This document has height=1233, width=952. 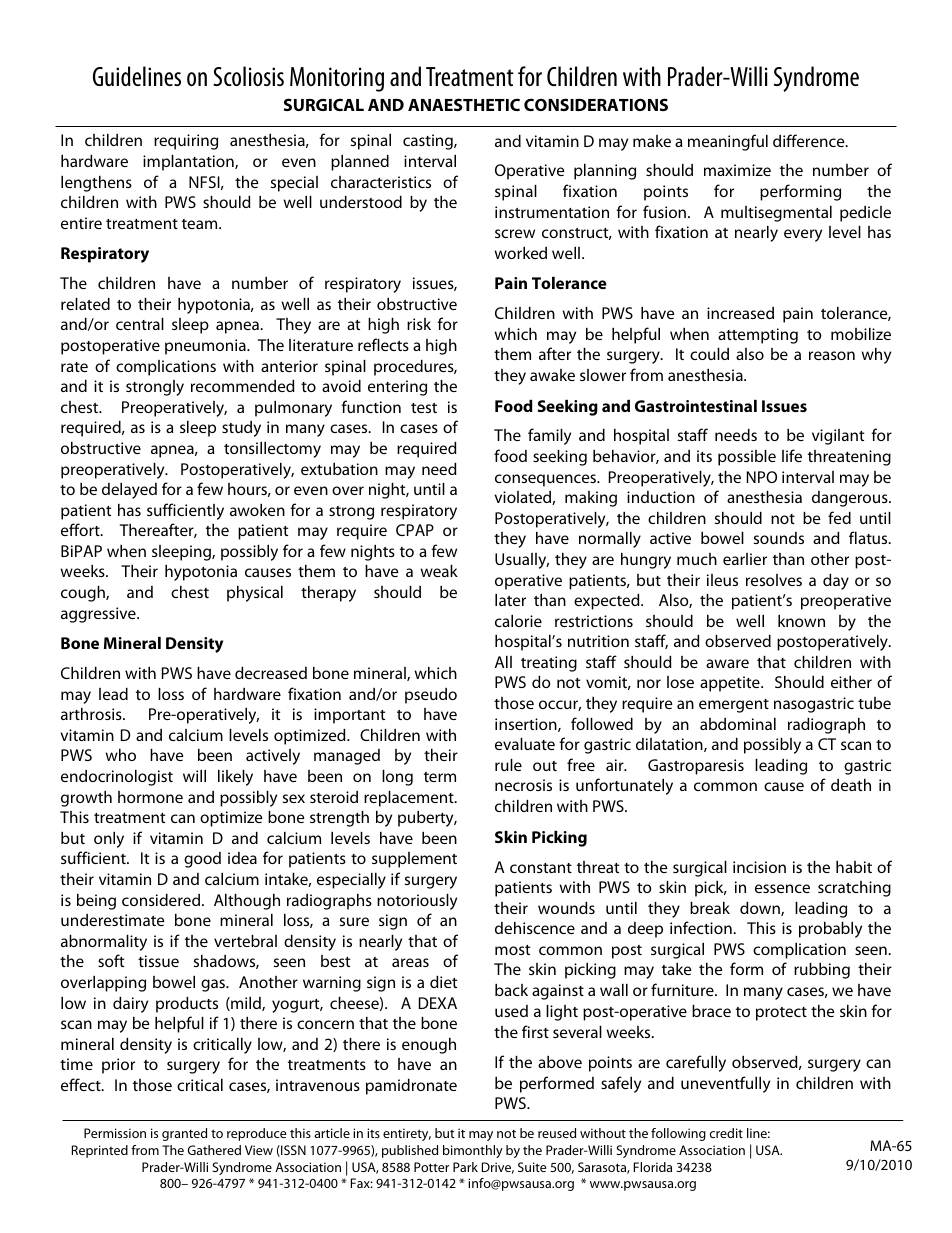 What do you see at coordinates (440, 777) in the document?
I see `term` at bounding box center [440, 777].
